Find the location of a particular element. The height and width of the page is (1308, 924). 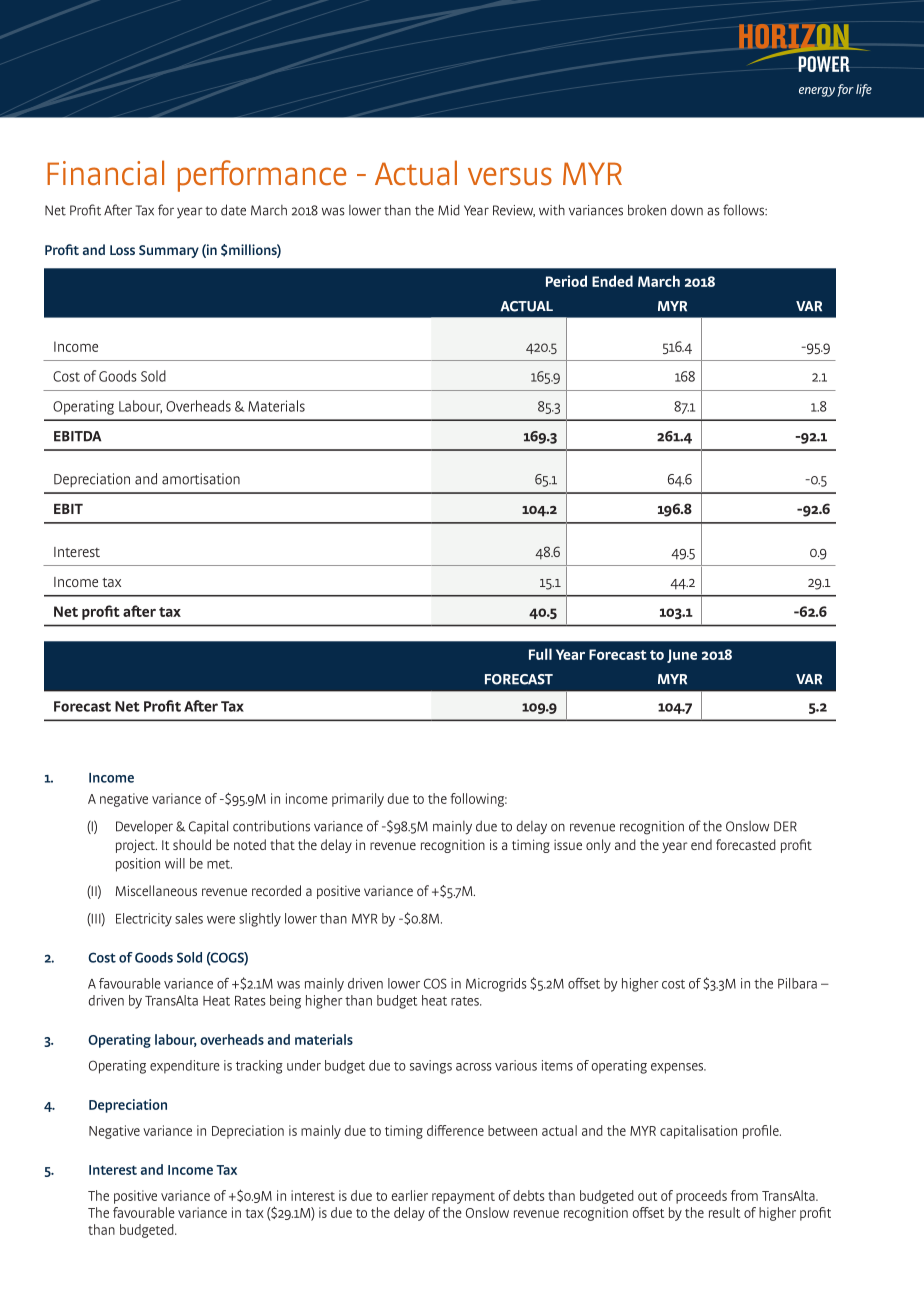

issue is located at coordinates (568, 845).
